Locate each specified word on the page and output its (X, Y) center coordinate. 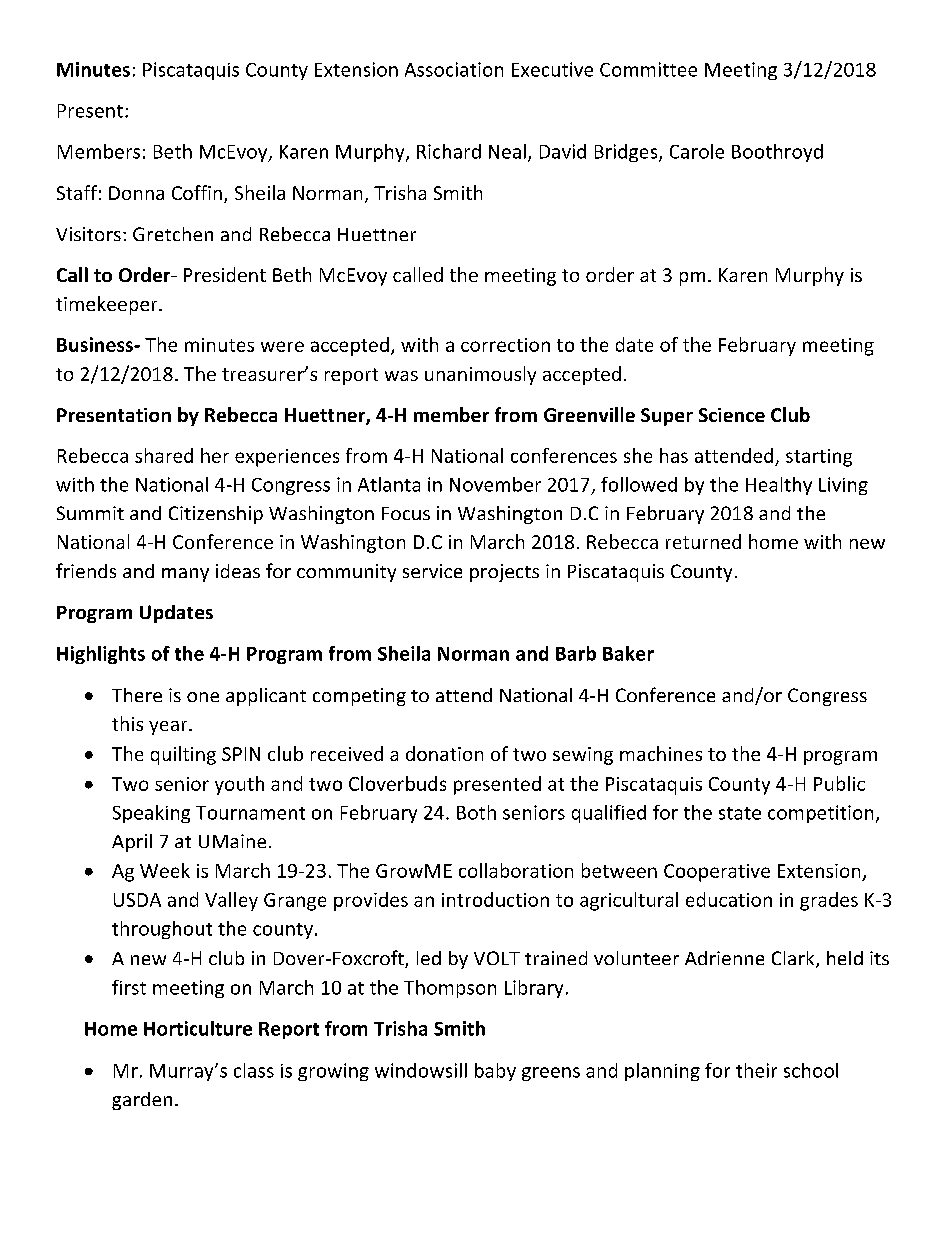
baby (495, 1072)
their (756, 1070)
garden (142, 1101)
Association (454, 69)
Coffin (197, 192)
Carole (697, 151)
